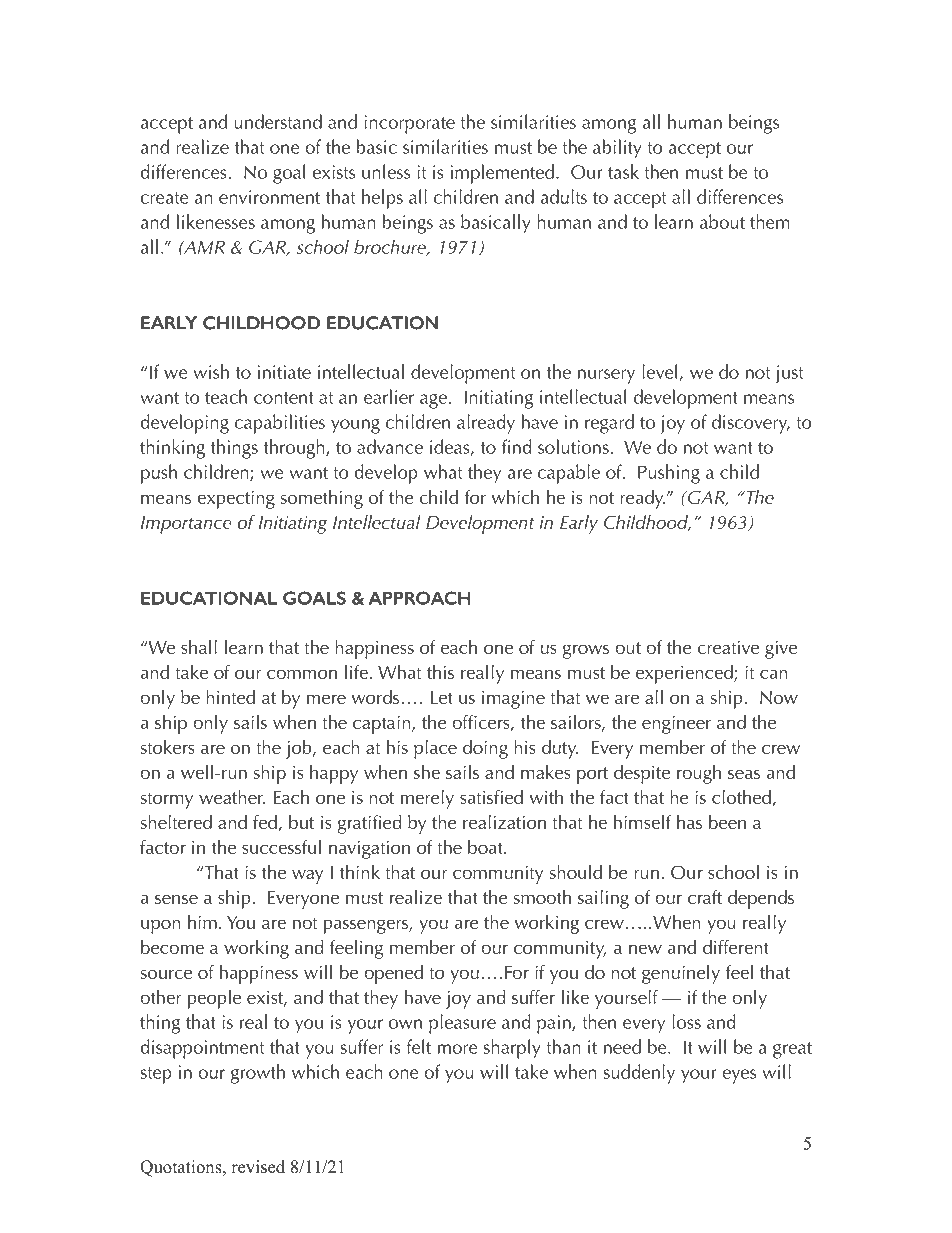 The width and height of the screenshot is (952, 1233). I want to click on hinted, so click(230, 696).
